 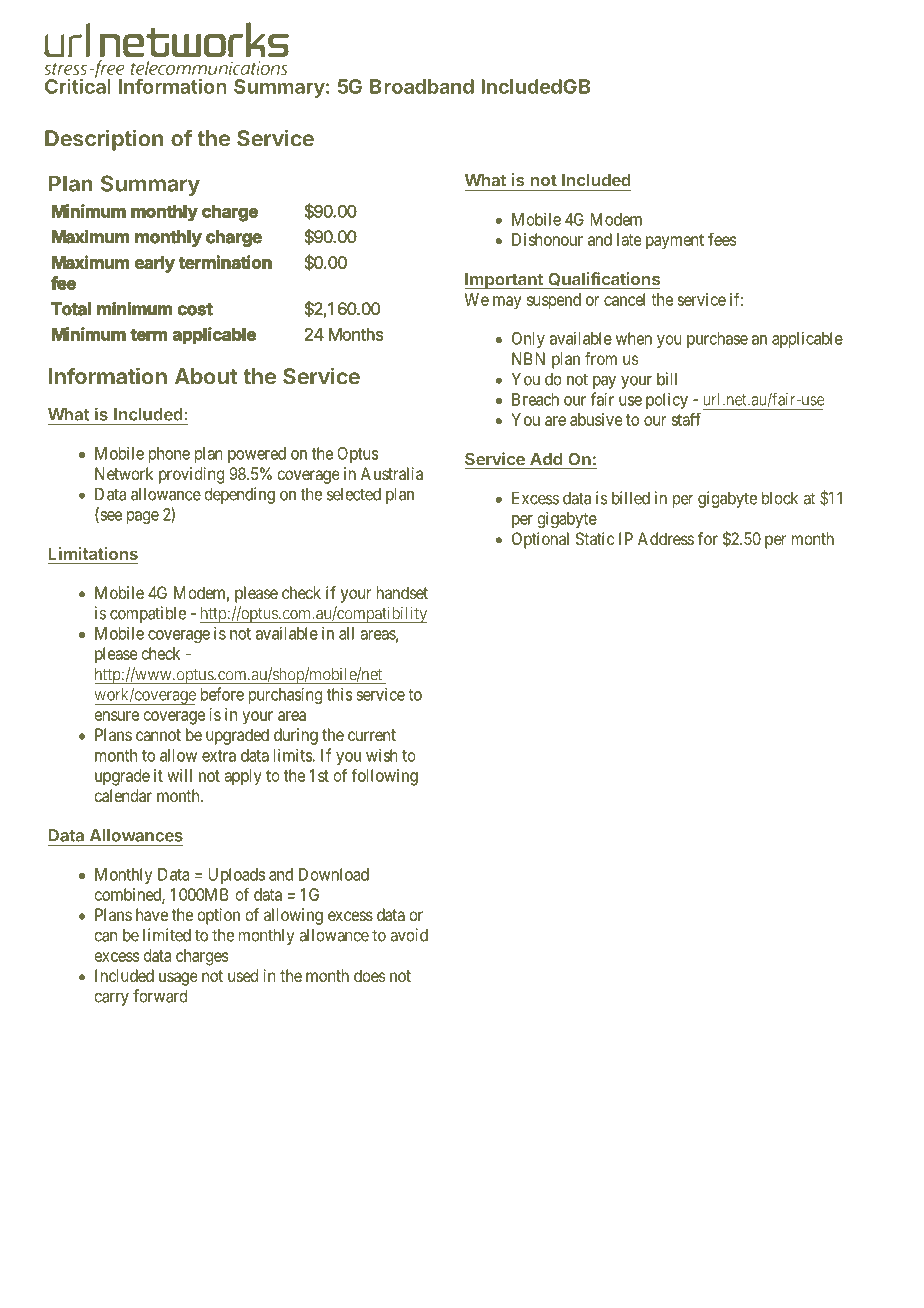 What do you see at coordinates (666, 538) in the image?
I see `Address` at bounding box center [666, 538].
